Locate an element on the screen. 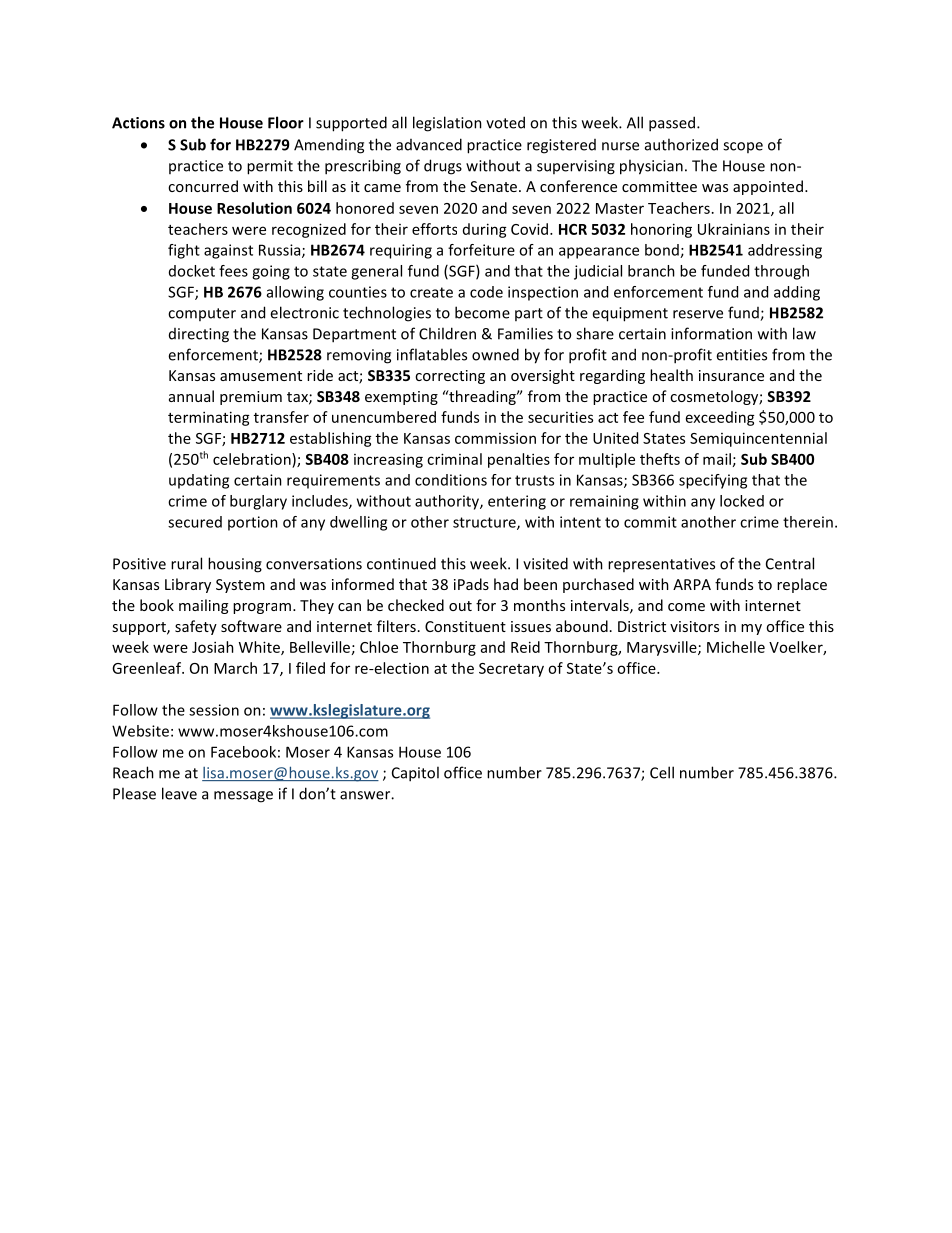 The image size is (952, 1233). leave is located at coordinates (179, 793).
